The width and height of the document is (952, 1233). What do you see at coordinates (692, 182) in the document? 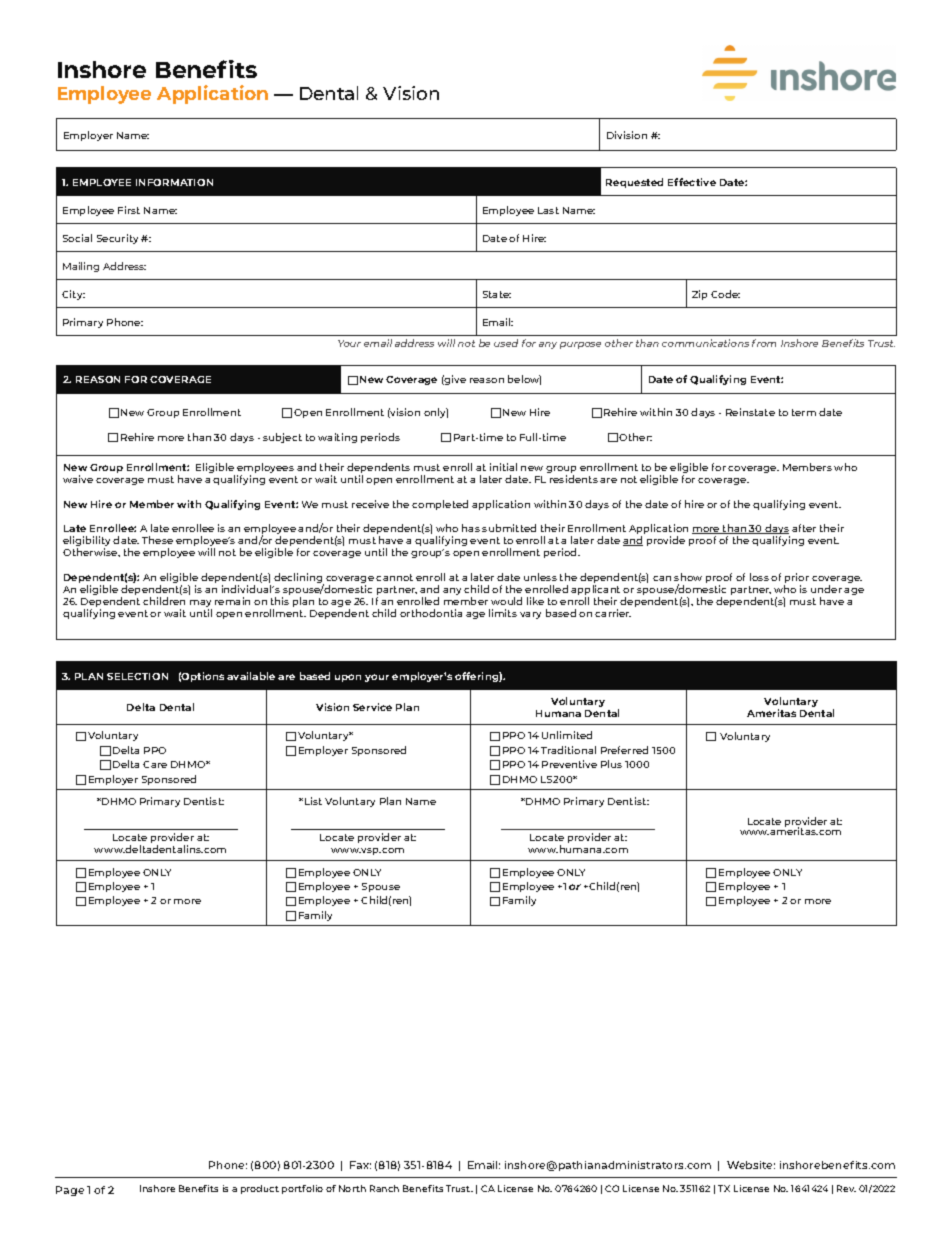
I see `Effective` at bounding box center [692, 182].
